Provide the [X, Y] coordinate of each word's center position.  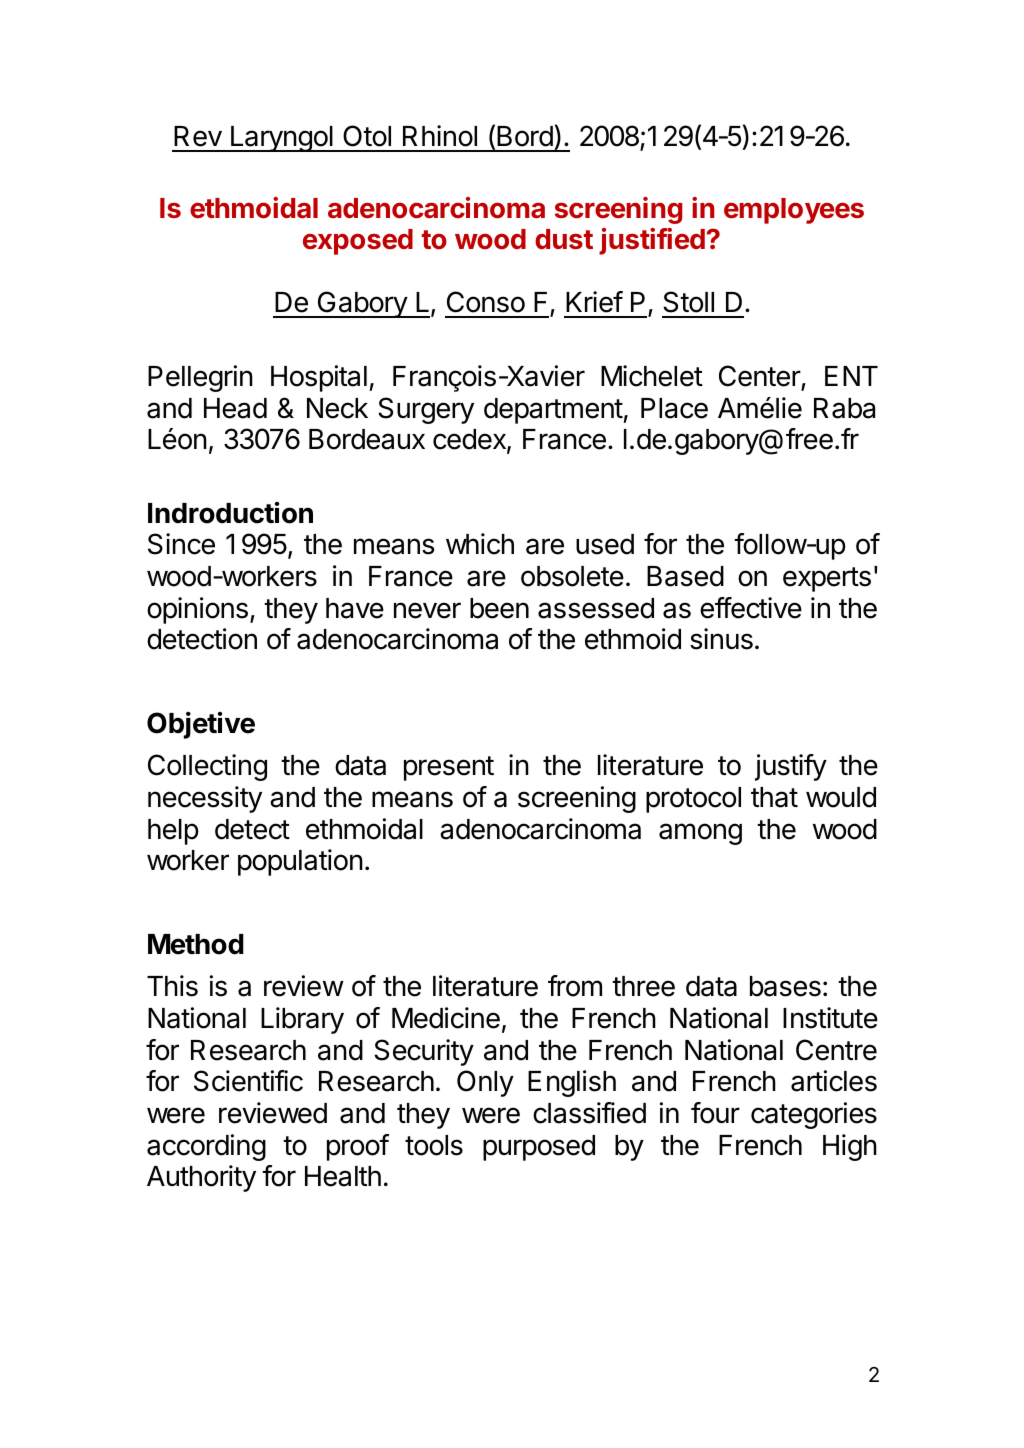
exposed [358, 242]
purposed [539, 1148]
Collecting [207, 767]
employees [794, 211]
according [206, 1147]
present [449, 768]
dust [564, 239]
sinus [721, 639]
